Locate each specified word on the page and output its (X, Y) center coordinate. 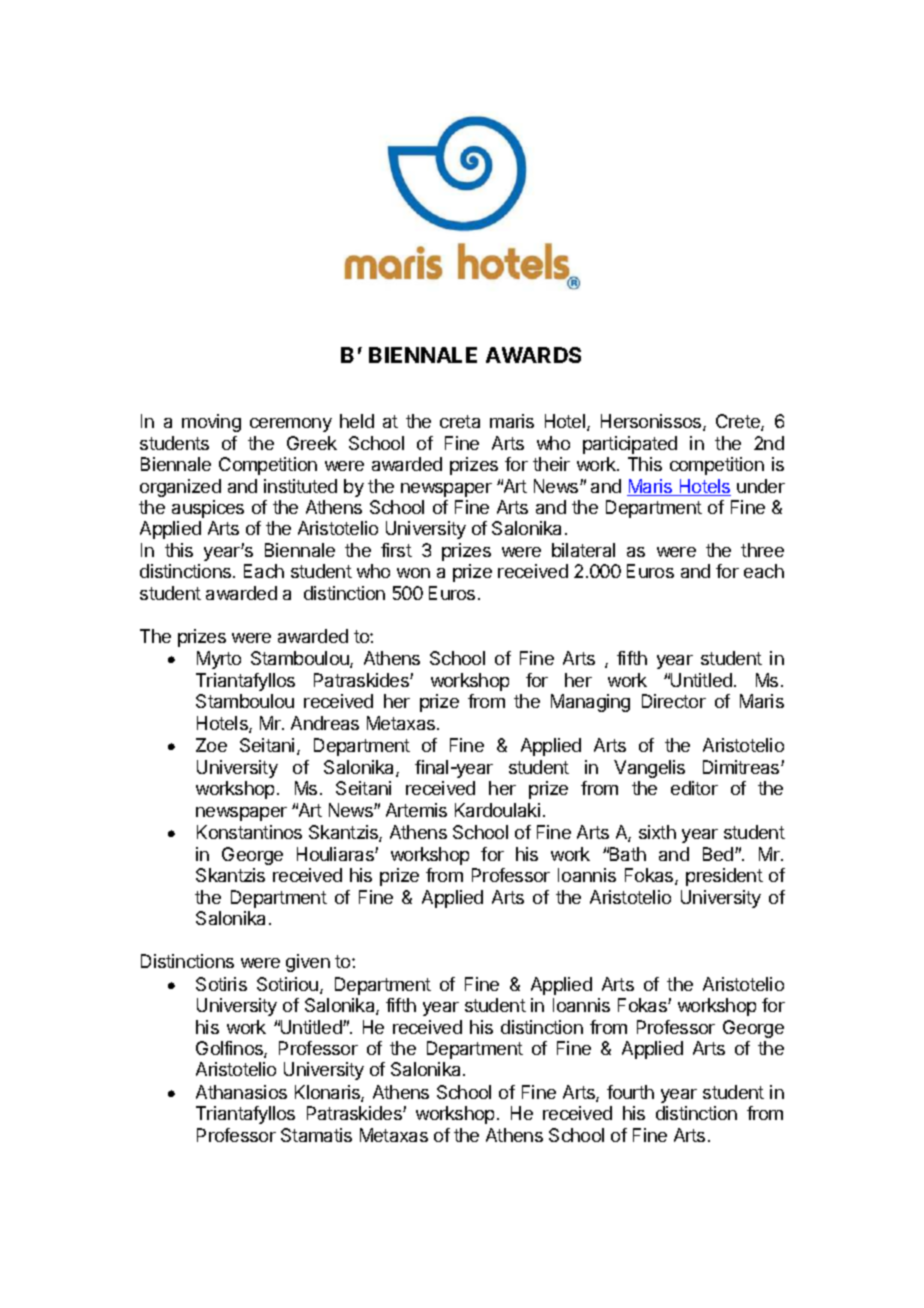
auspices (208, 509)
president (724, 877)
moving (211, 423)
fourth (630, 1092)
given (308, 963)
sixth (657, 832)
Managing (590, 703)
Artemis (416, 810)
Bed (719, 854)
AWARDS (533, 355)
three (762, 550)
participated (630, 445)
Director (674, 701)
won (413, 573)
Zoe (211, 745)
